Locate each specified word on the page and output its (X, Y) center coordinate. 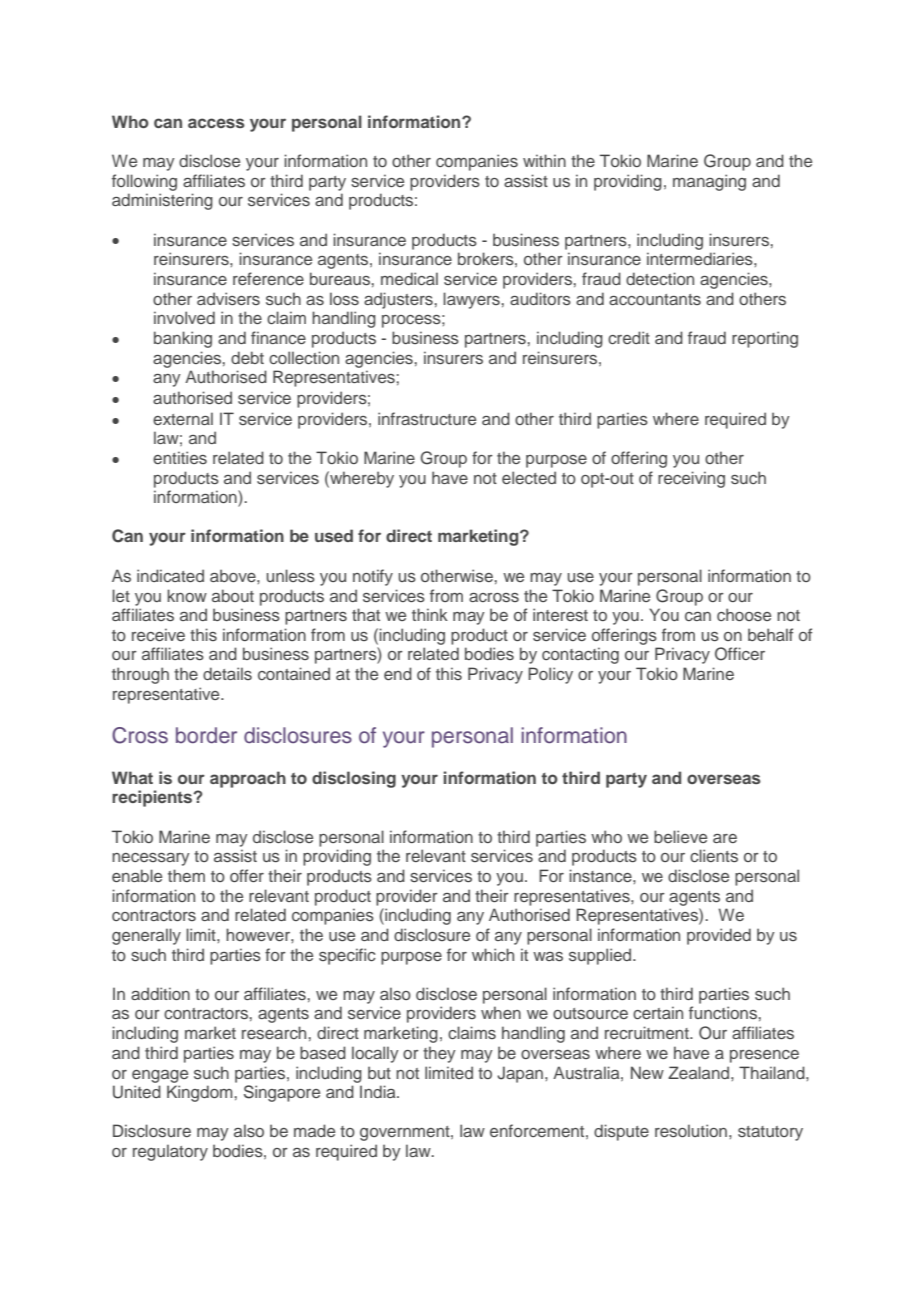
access (216, 123)
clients (714, 855)
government (406, 1133)
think (430, 614)
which (493, 954)
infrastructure (427, 418)
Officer (740, 654)
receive (158, 634)
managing (709, 182)
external (183, 418)
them (186, 875)
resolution (691, 1130)
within (544, 160)
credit (629, 337)
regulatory (170, 1152)
